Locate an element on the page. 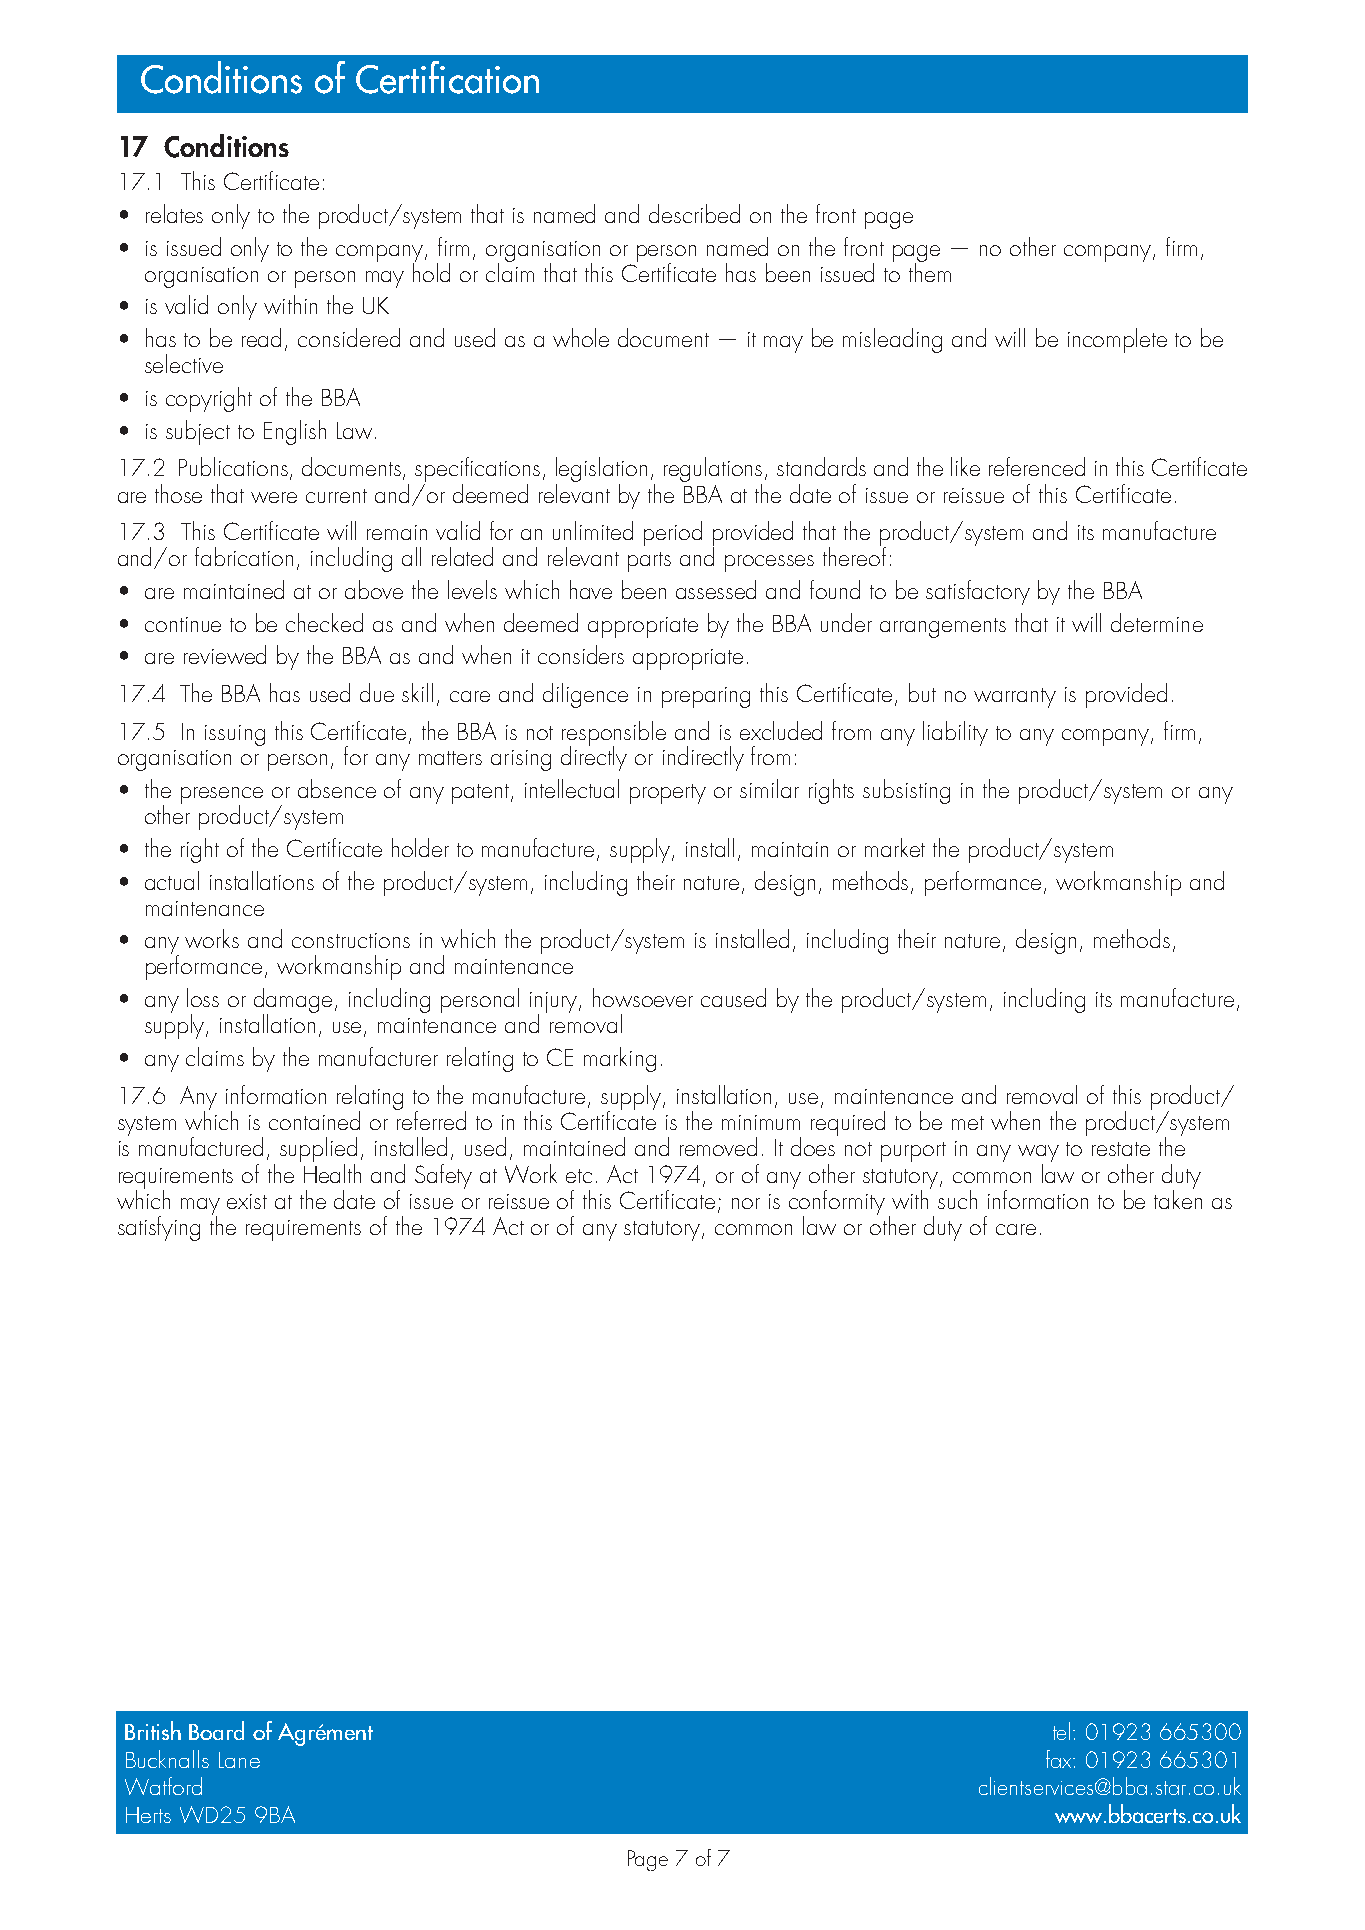 This page has height=1930, width=1365. period is located at coordinates (673, 533).
